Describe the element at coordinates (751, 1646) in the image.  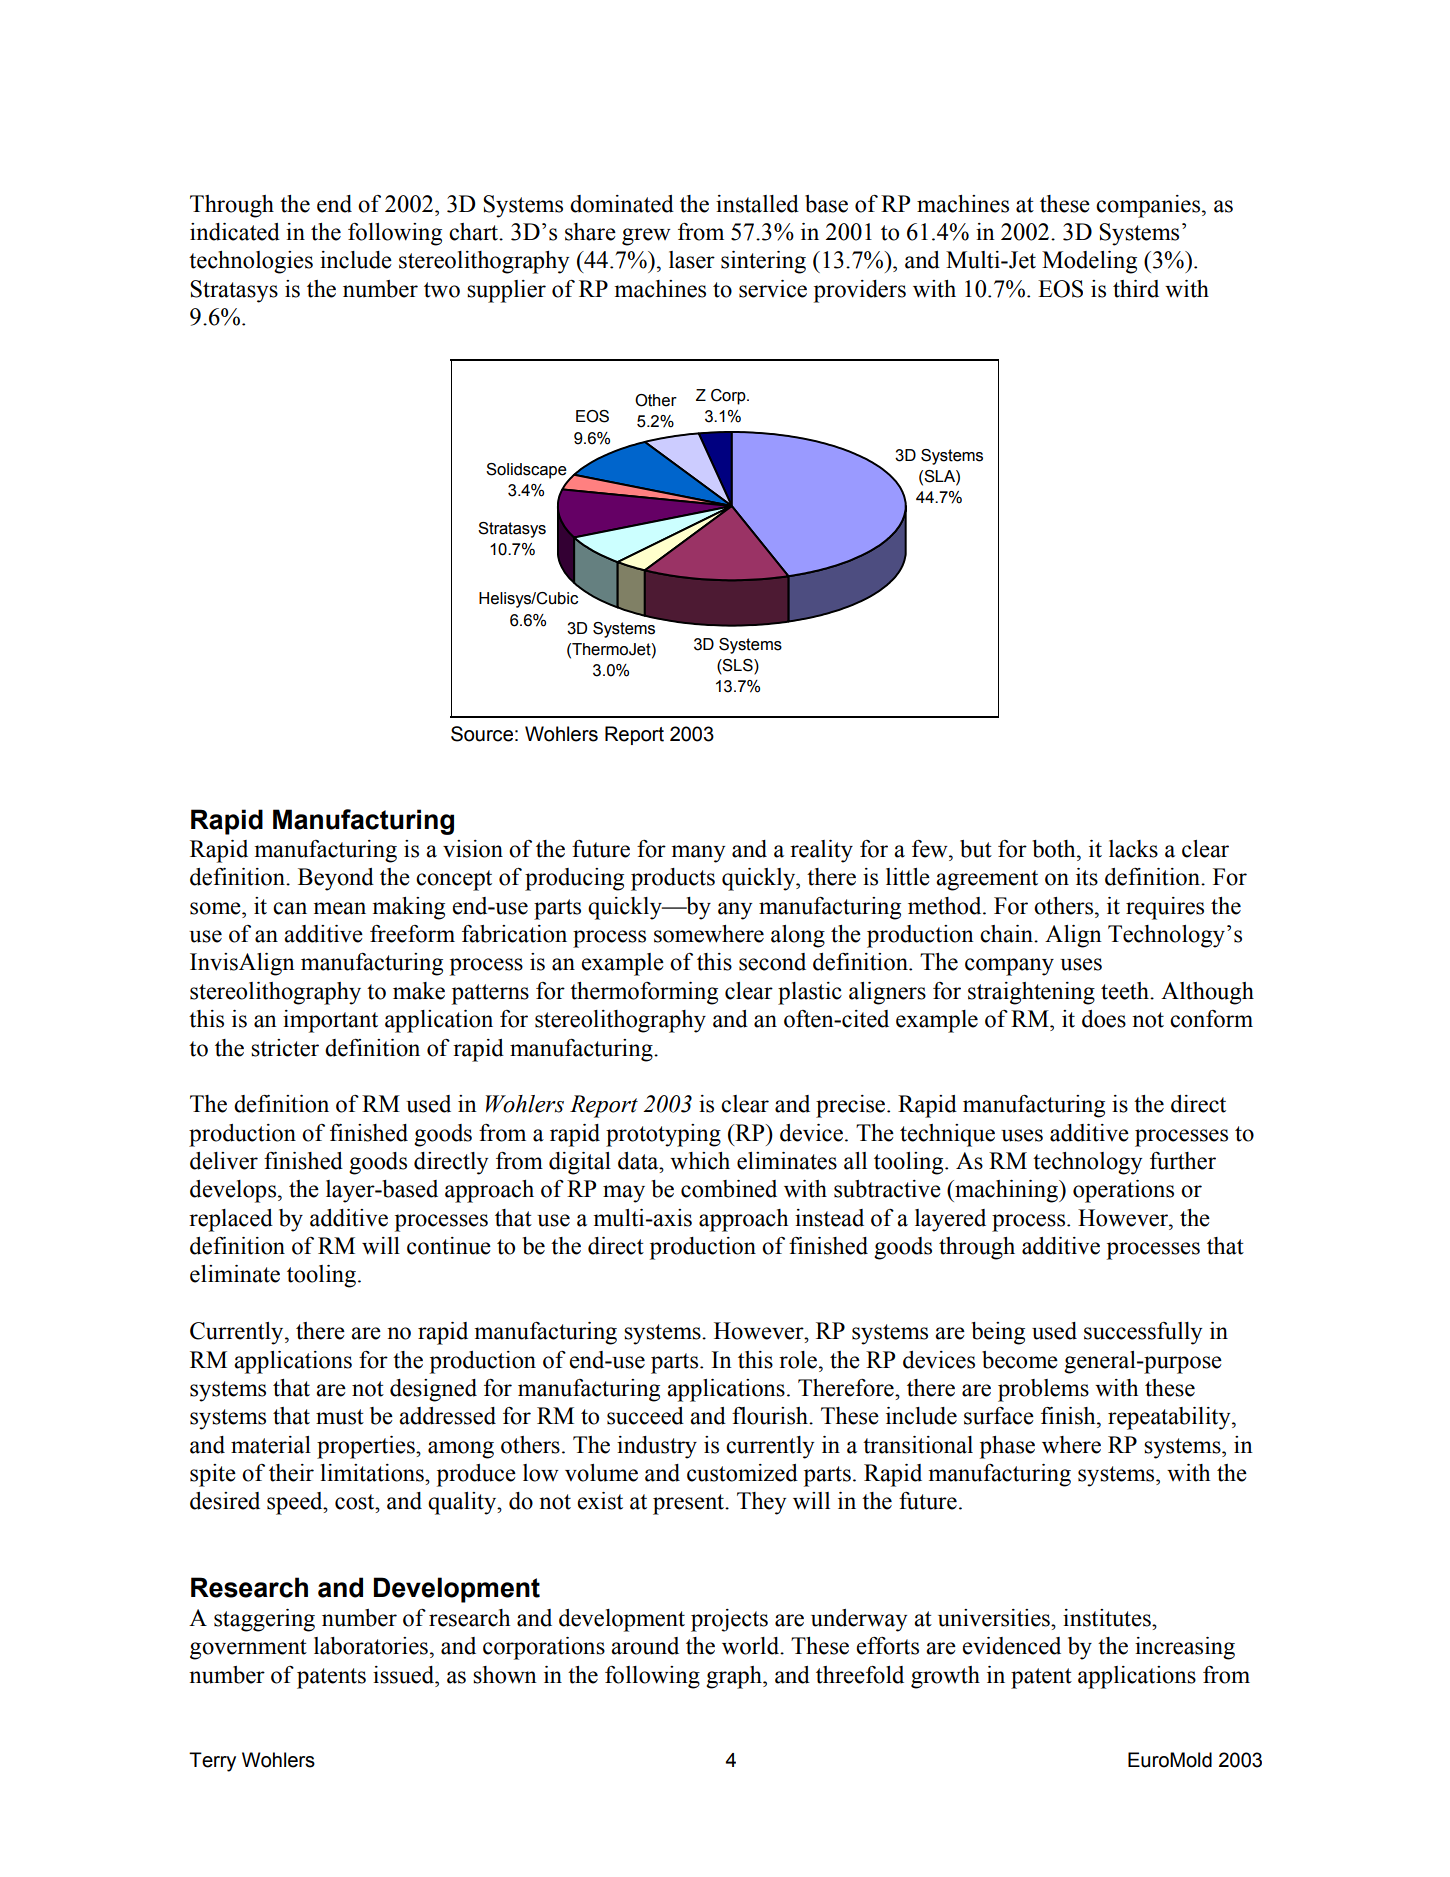
I see `world` at that location.
